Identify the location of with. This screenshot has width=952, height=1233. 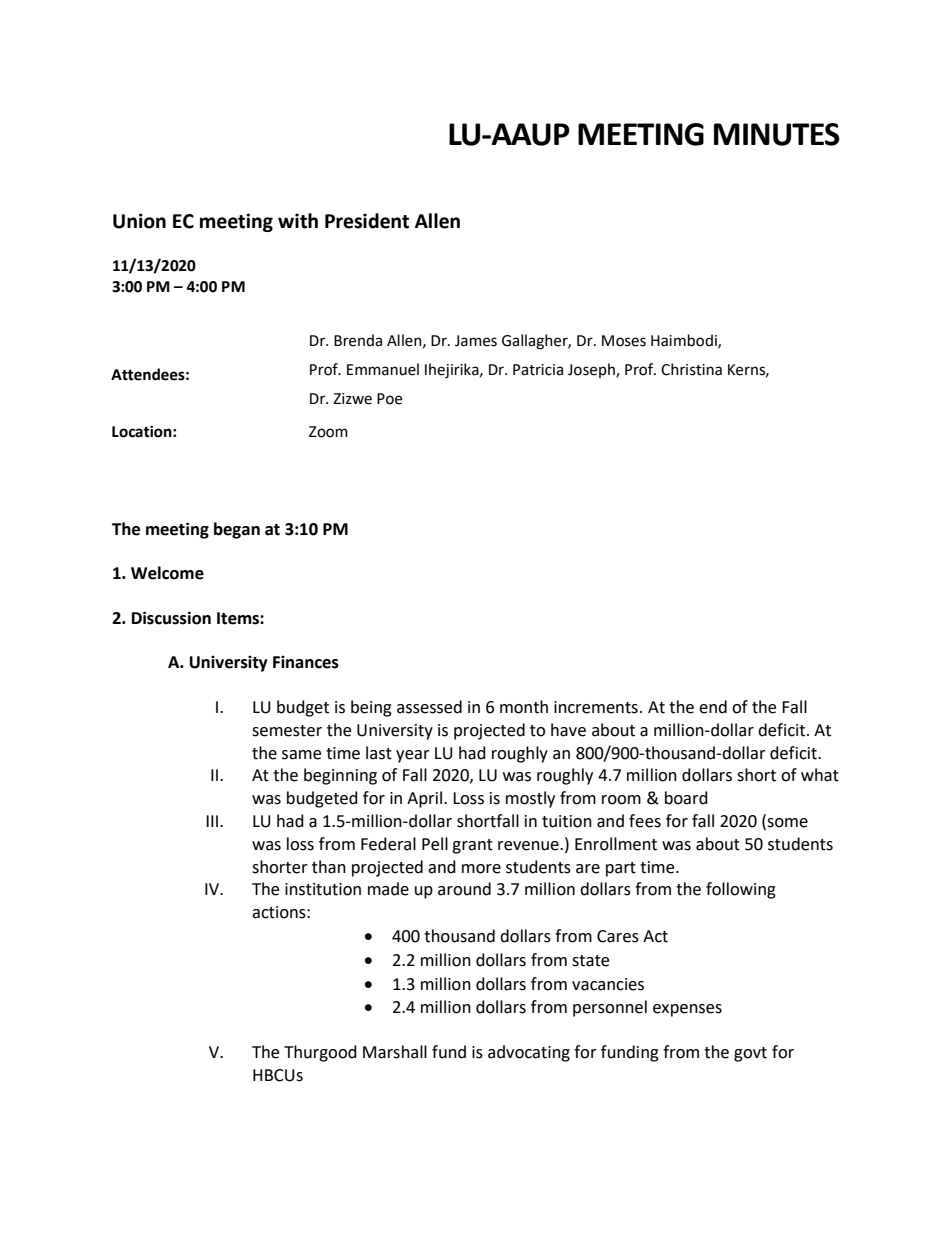
(298, 221).
